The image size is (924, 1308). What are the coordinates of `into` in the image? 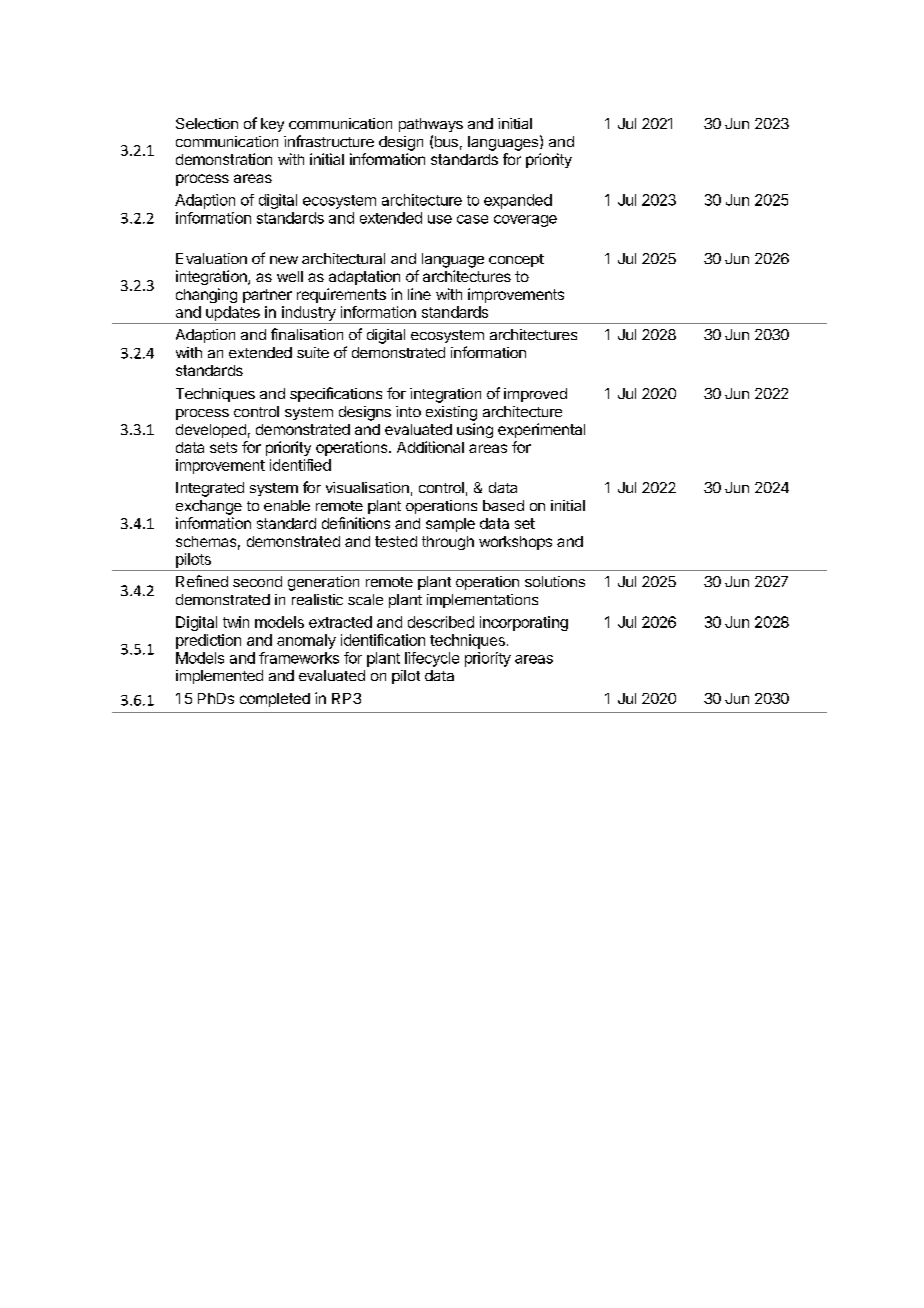 It's located at (408, 411).
